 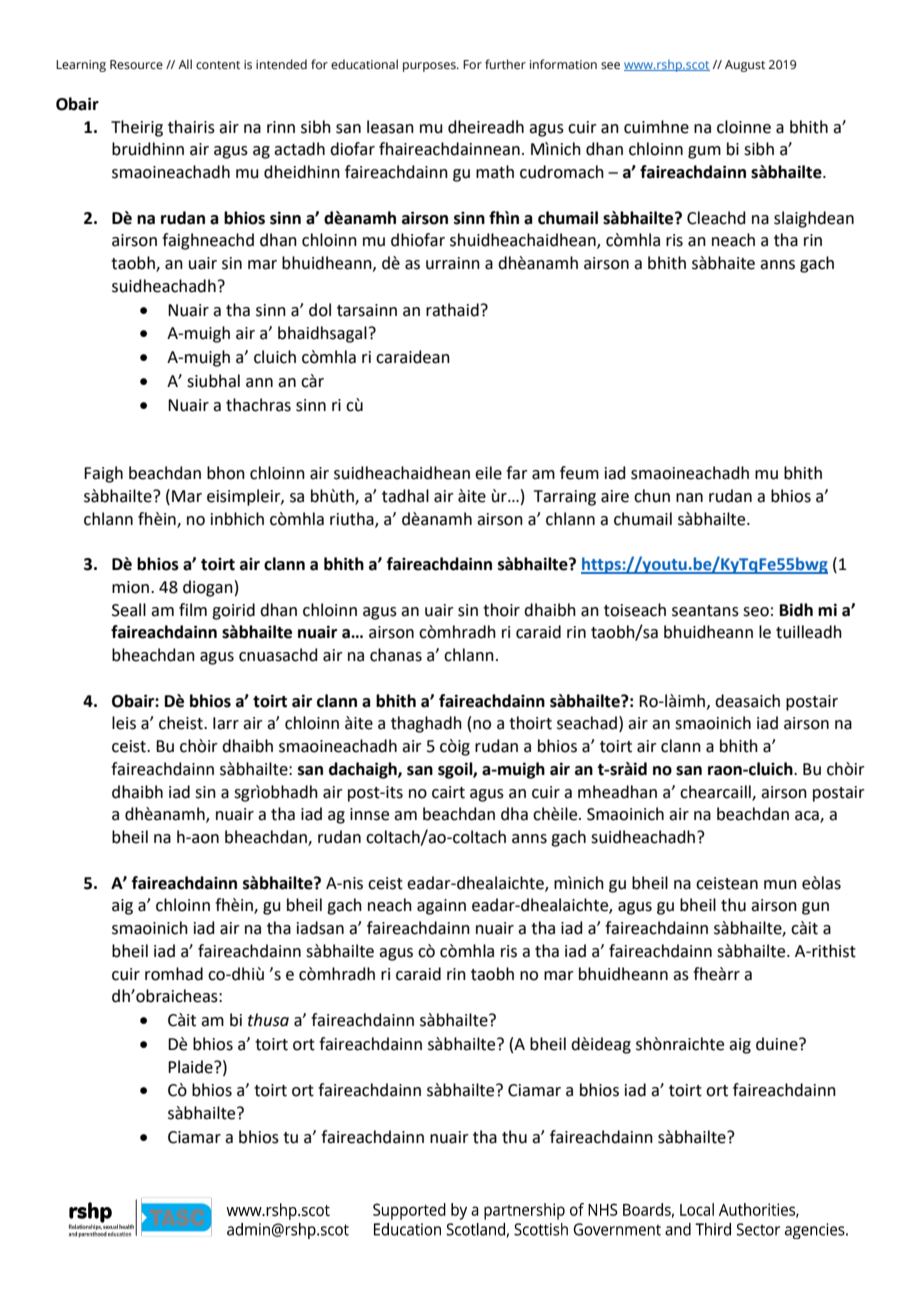 What do you see at coordinates (488, 473) in the image?
I see `eile` at bounding box center [488, 473].
